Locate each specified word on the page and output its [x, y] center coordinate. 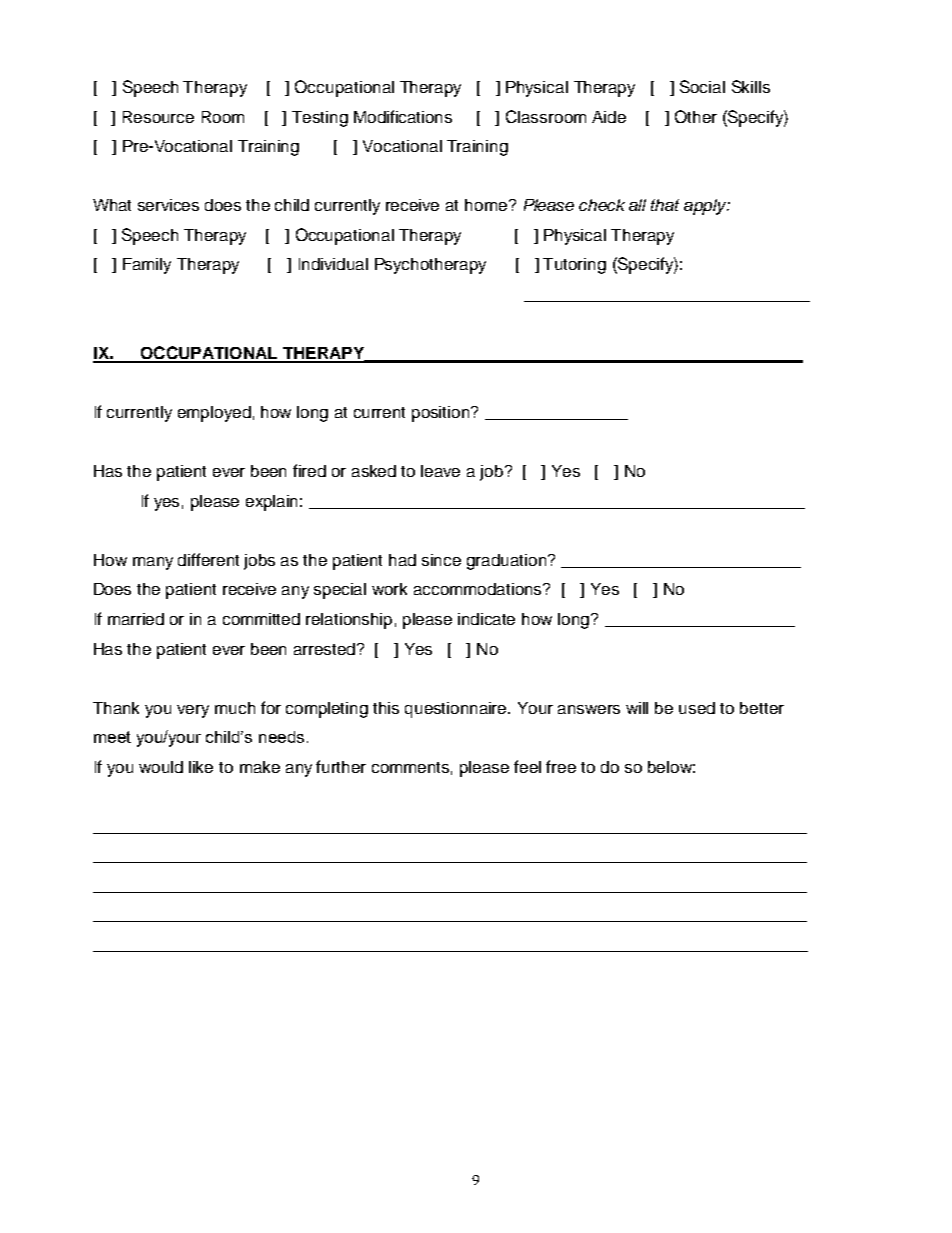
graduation [508, 562]
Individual [333, 264]
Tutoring [574, 266]
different [208, 559]
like [201, 767]
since [441, 560]
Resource [158, 117]
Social [702, 86]
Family [147, 266]
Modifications [403, 116]
